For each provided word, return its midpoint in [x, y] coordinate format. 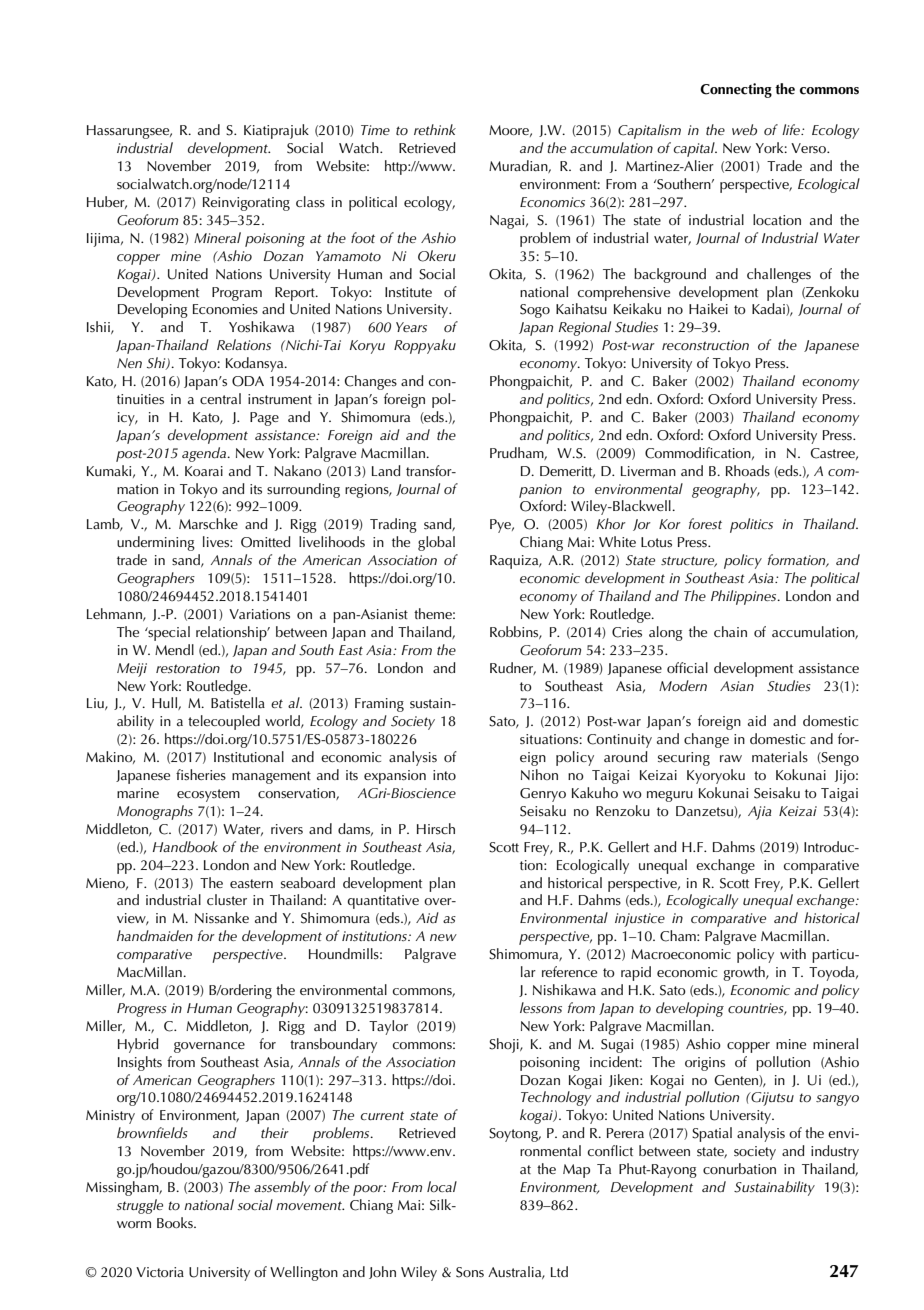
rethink [435, 129]
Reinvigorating [246, 204]
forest [705, 524]
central [220, 398]
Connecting [736, 90]
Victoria [160, 1272]
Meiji [132, 670]
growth [745, 973]
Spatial [712, 1134]
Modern [683, 686]
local [442, 1186]
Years [411, 327]
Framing [379, 705]
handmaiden [155, 936]
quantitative [383, 902]
